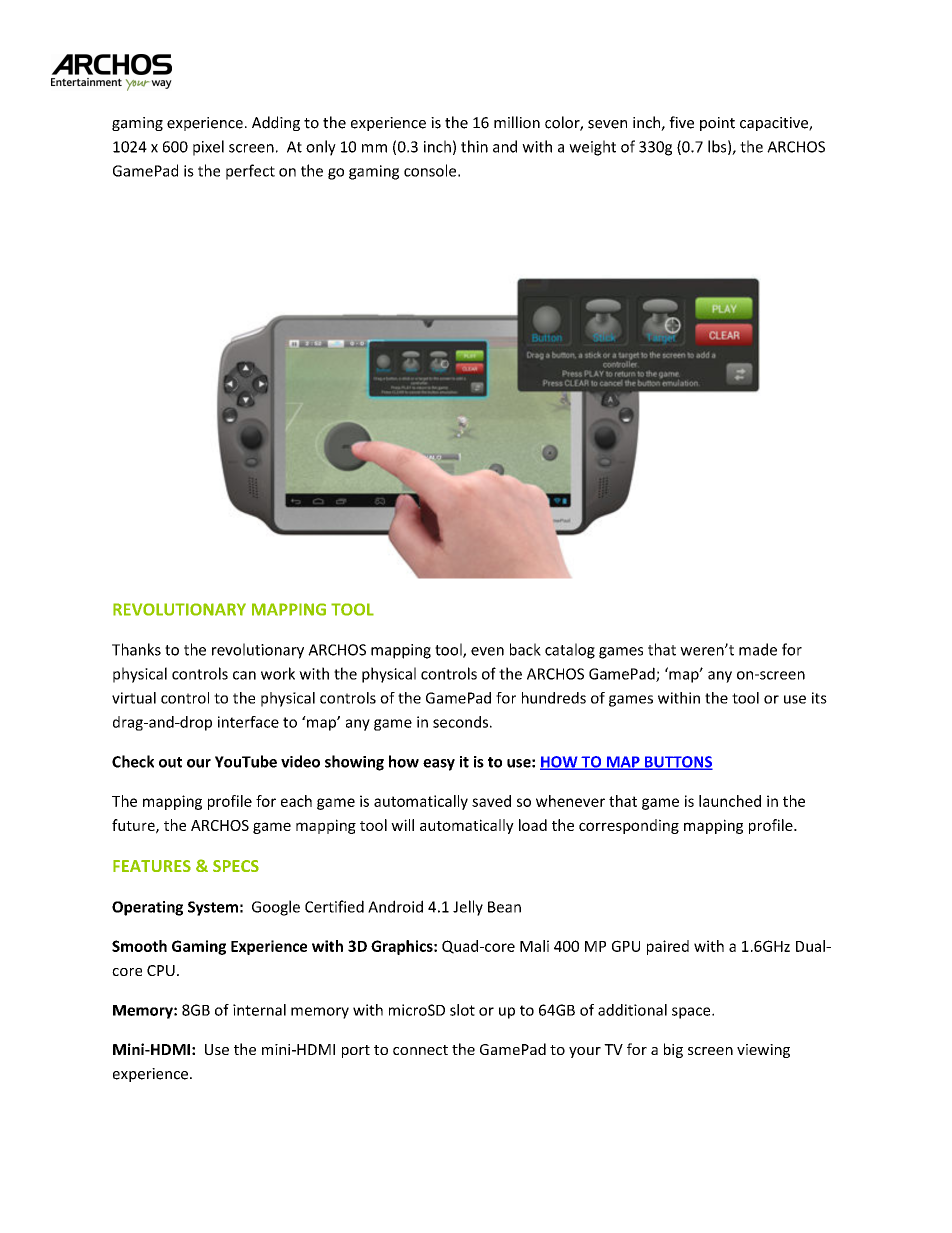  What do you see at coordinates (717, 124) in the document?
I see `point` at bounding box center [717, 124].
